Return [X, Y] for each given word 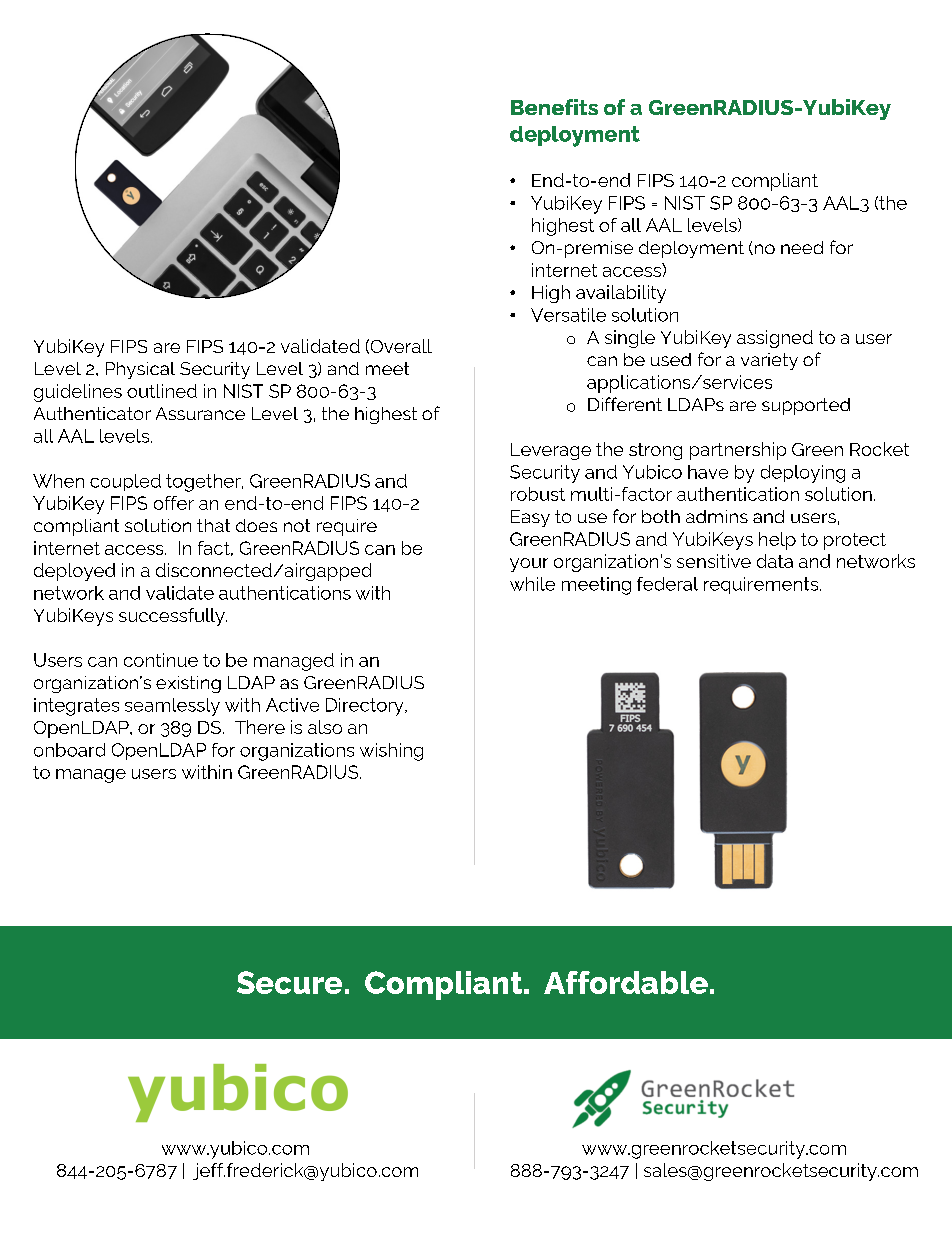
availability [621, 294]
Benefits [554, 107]
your [529, 565]
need [802, 247]
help [777, 541]
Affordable [626, 982]
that [213, 525]
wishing [391, 752]
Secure [289, 982]
